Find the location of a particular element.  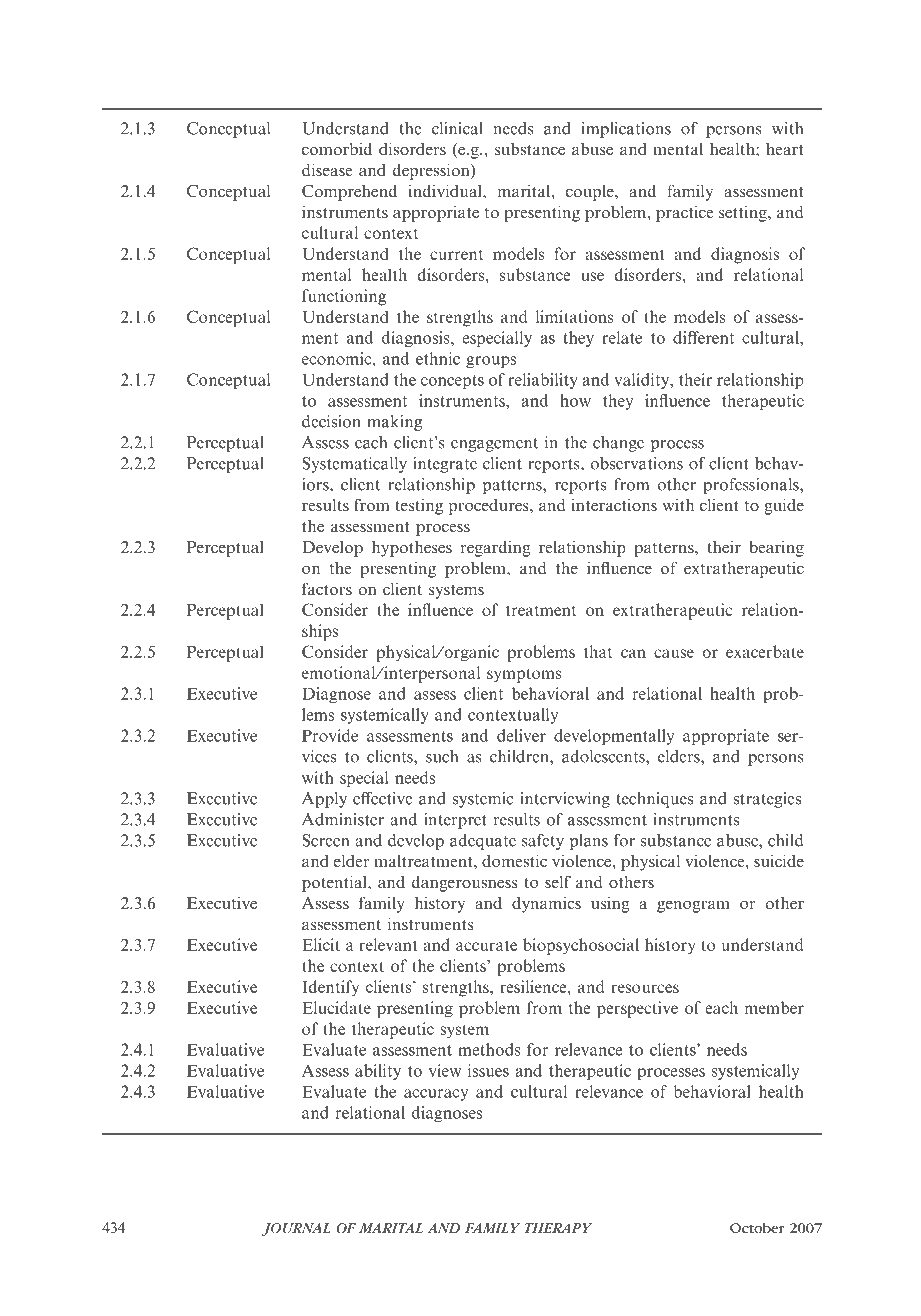

member is located at coordinates (774, 1007).
